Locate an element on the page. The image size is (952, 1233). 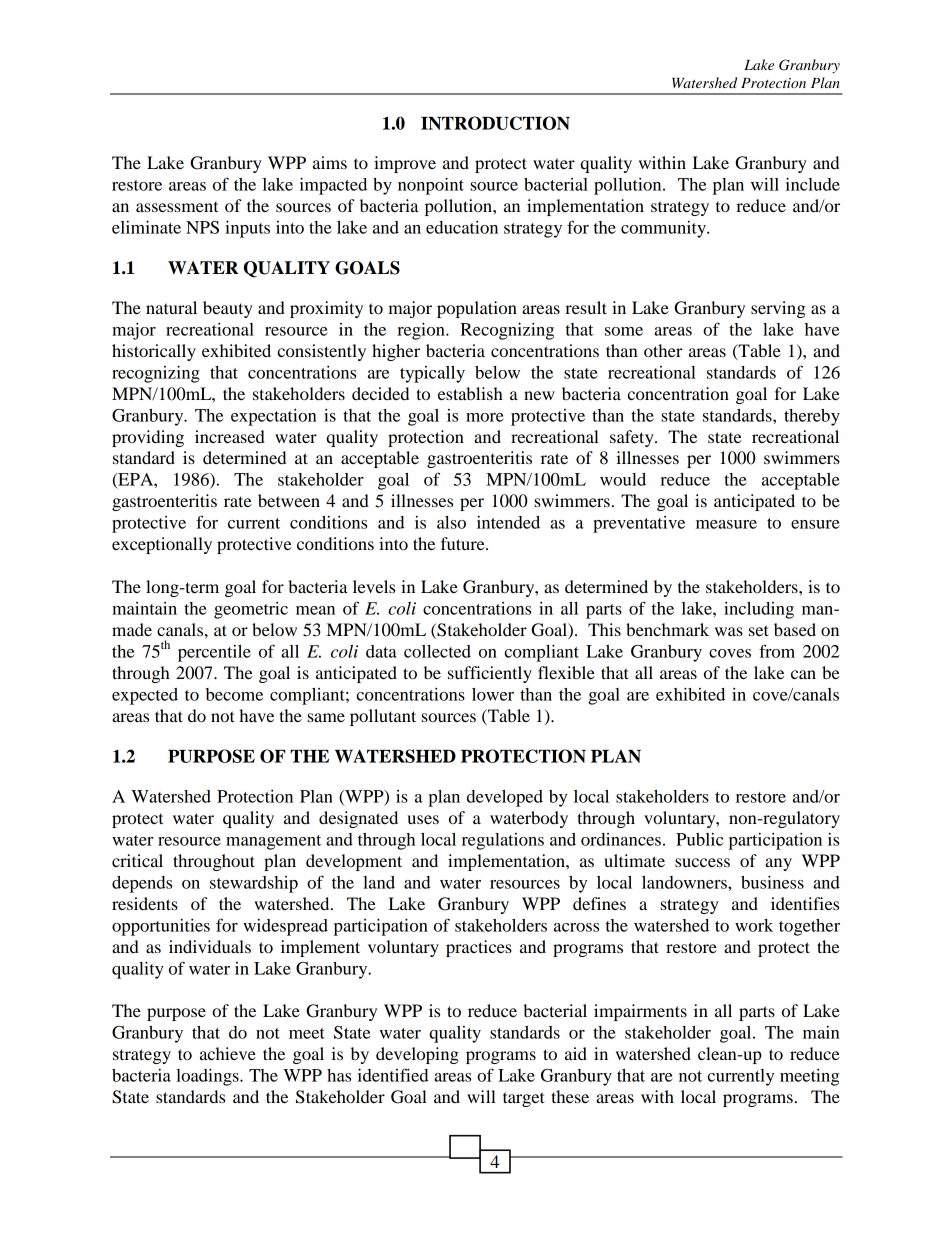
include is located at coordinates (813, 184).
